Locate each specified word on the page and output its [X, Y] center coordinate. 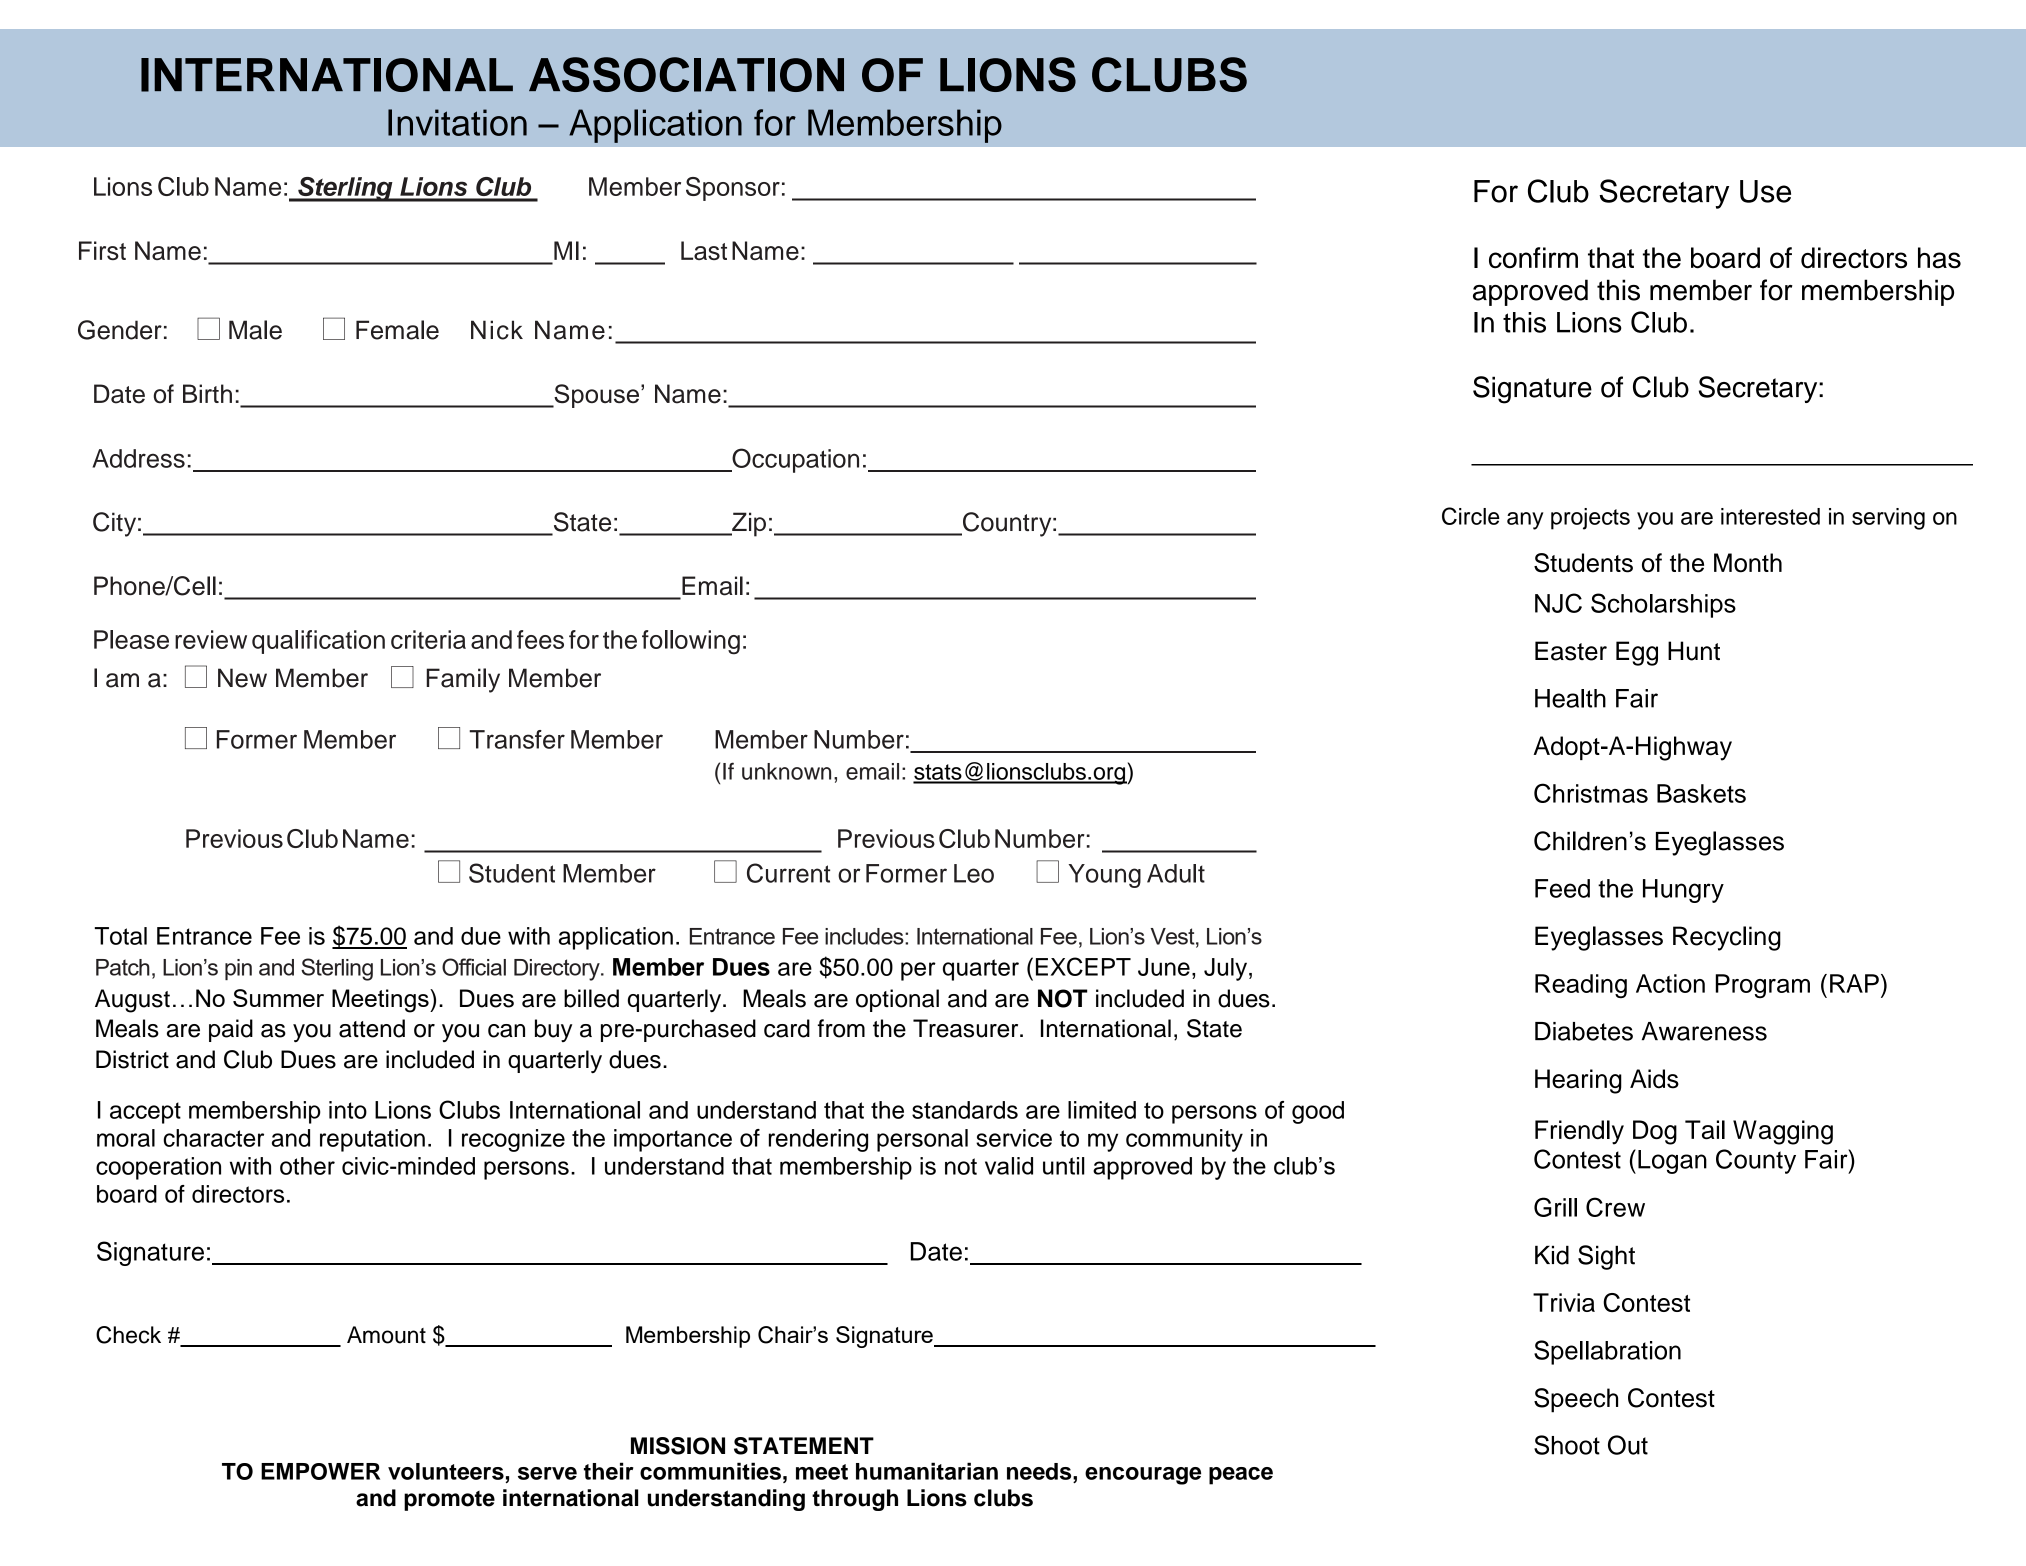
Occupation [794, 460]
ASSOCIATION [686, 74]
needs [1040, 1471]
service [1014, 1138]
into [348, 1110]
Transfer [517, 739]
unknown [786, 771]
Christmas [1591, 793]
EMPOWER [320, 1471]
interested [1770, 516]
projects [1590, 519]
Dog [1655, 1132]
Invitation [457, 122]
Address [138, 458]
